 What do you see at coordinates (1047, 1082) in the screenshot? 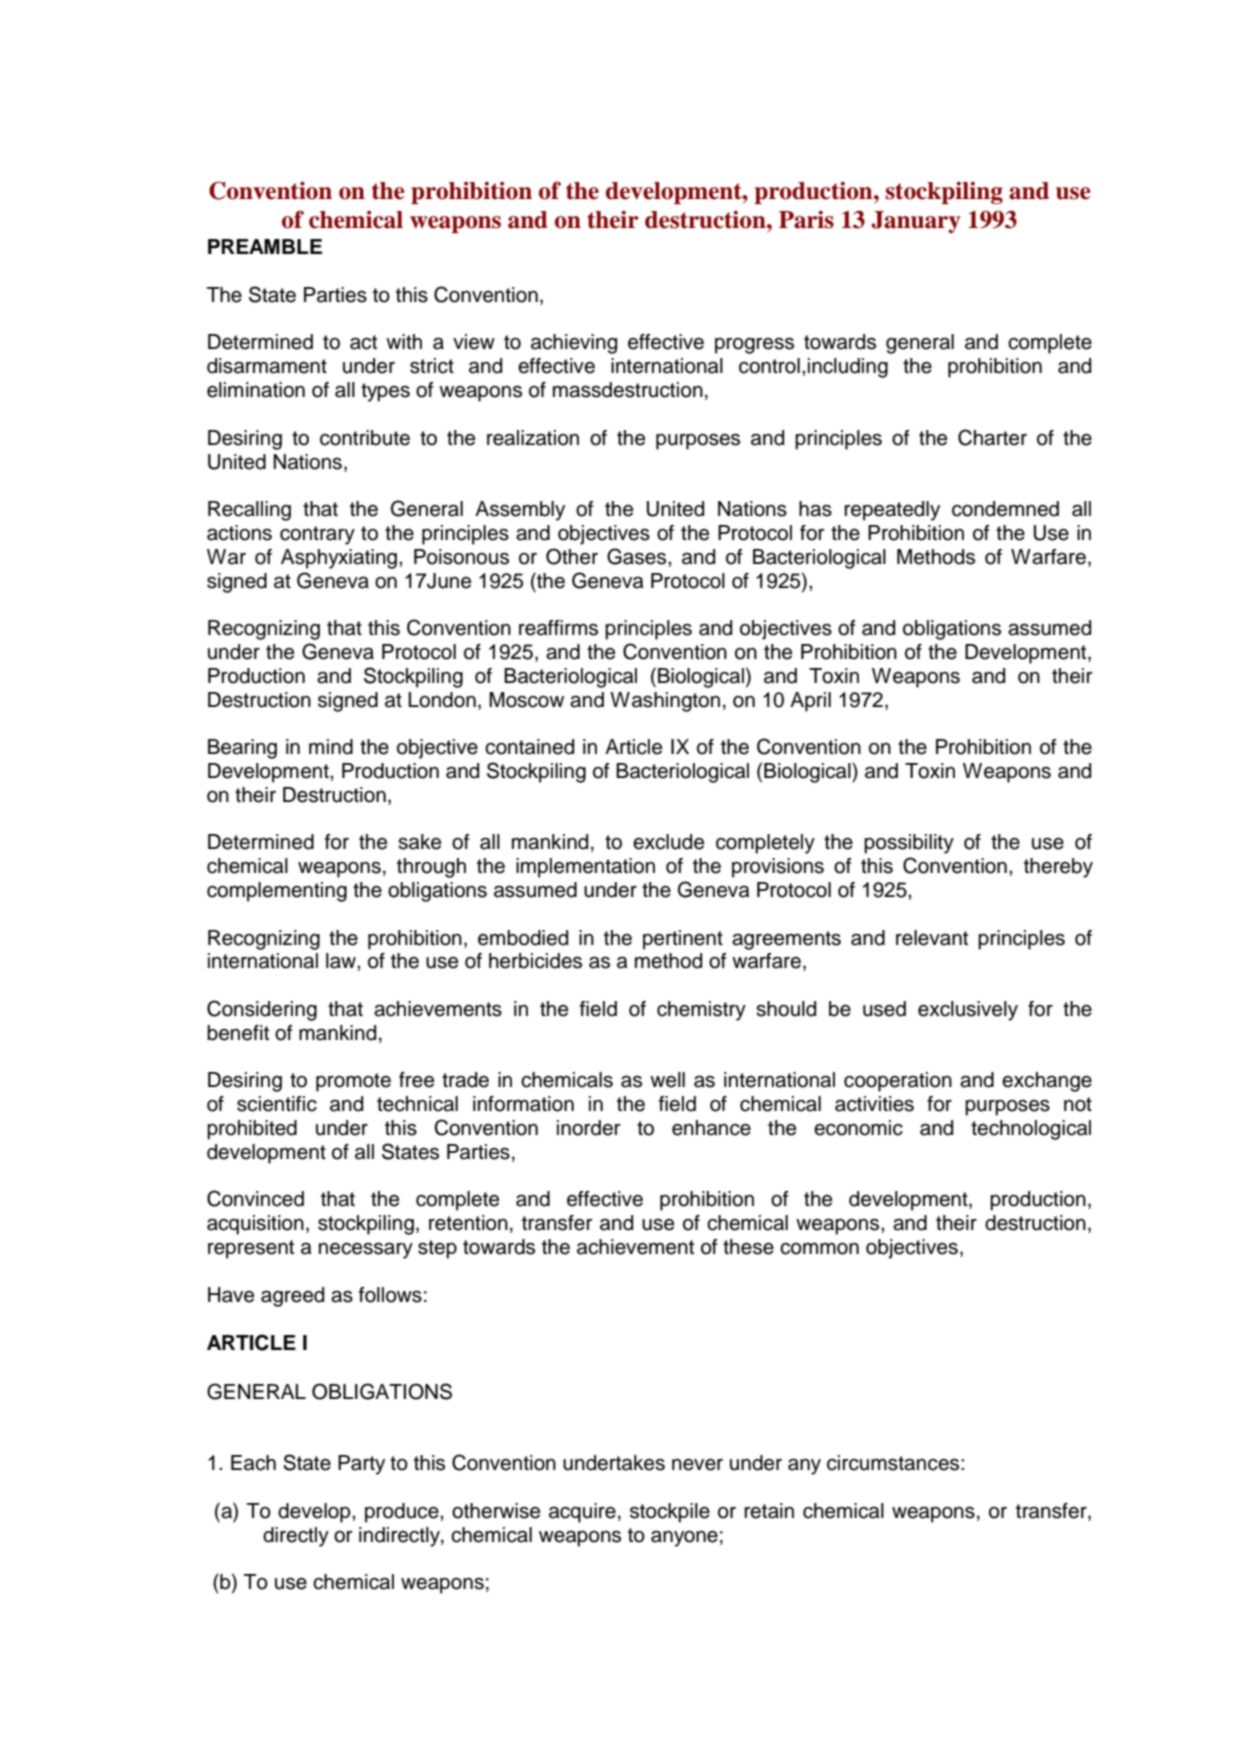
I see `exchange` at bounding box center [1047, 1082].
